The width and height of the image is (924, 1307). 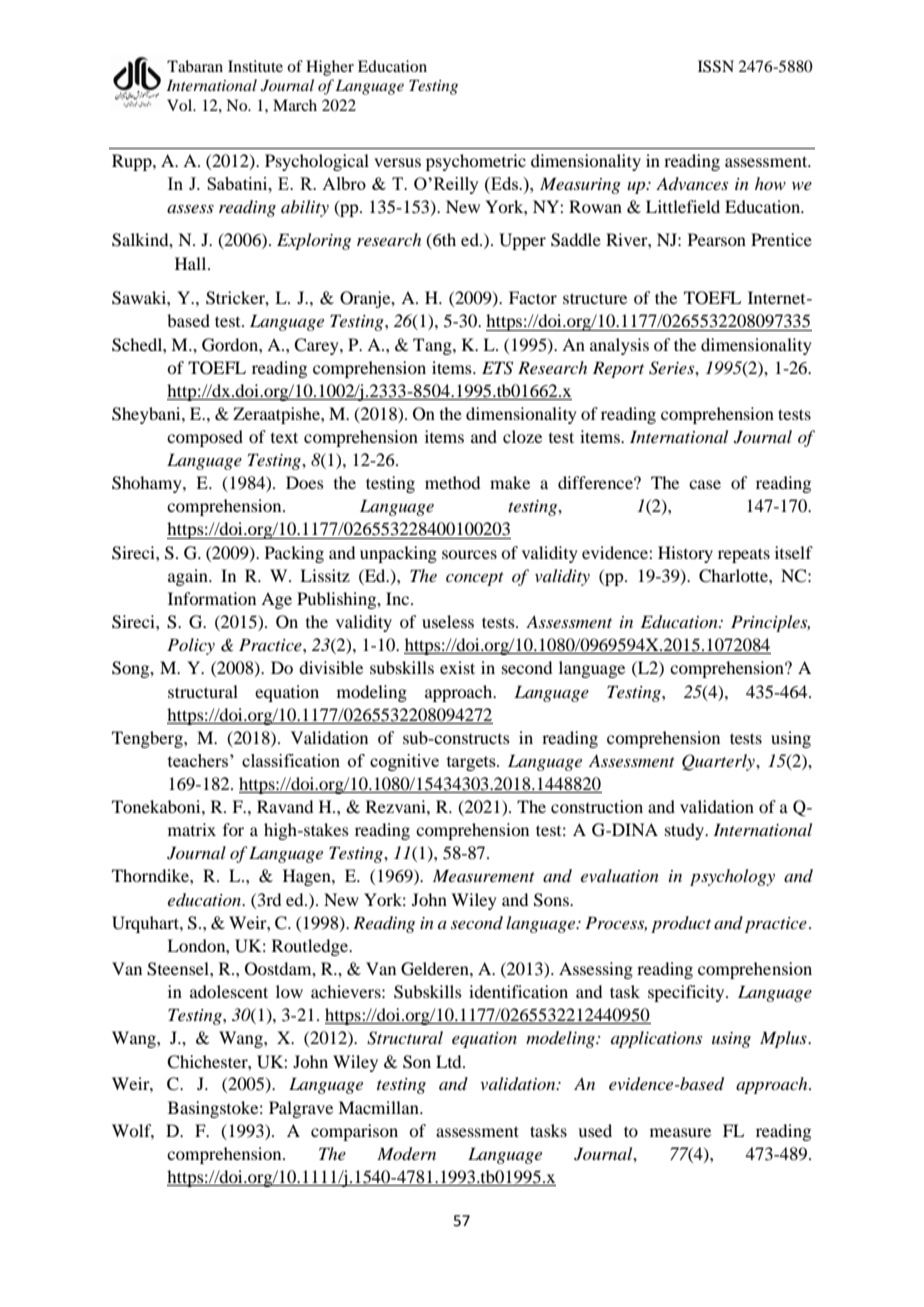 I want to click on Palgrave, so click(x=301, y=1109).
